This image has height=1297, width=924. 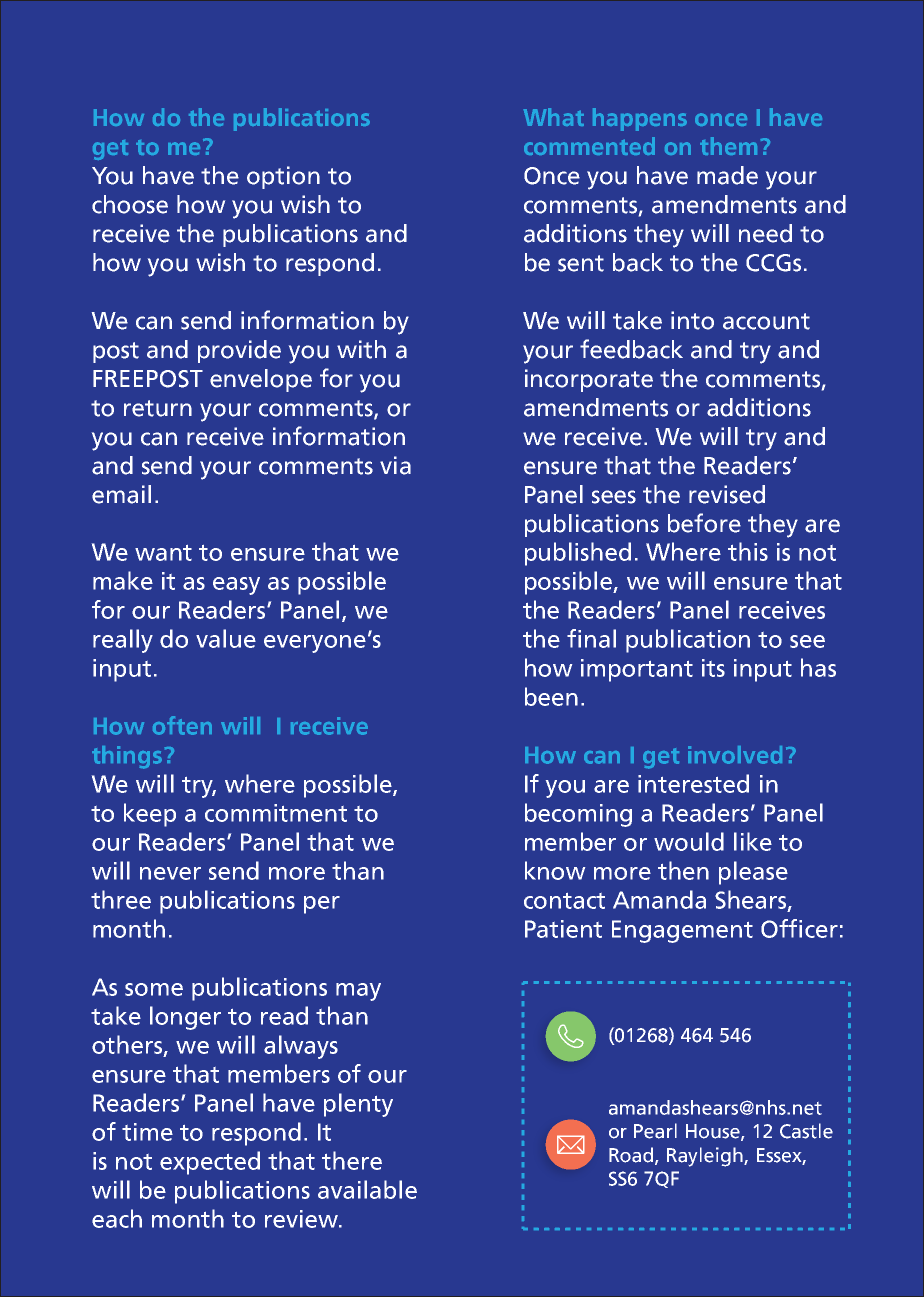 What do you see at coordinates (210, 1163) in the image?
I see `expected` at bounding box center [210, 1163].
